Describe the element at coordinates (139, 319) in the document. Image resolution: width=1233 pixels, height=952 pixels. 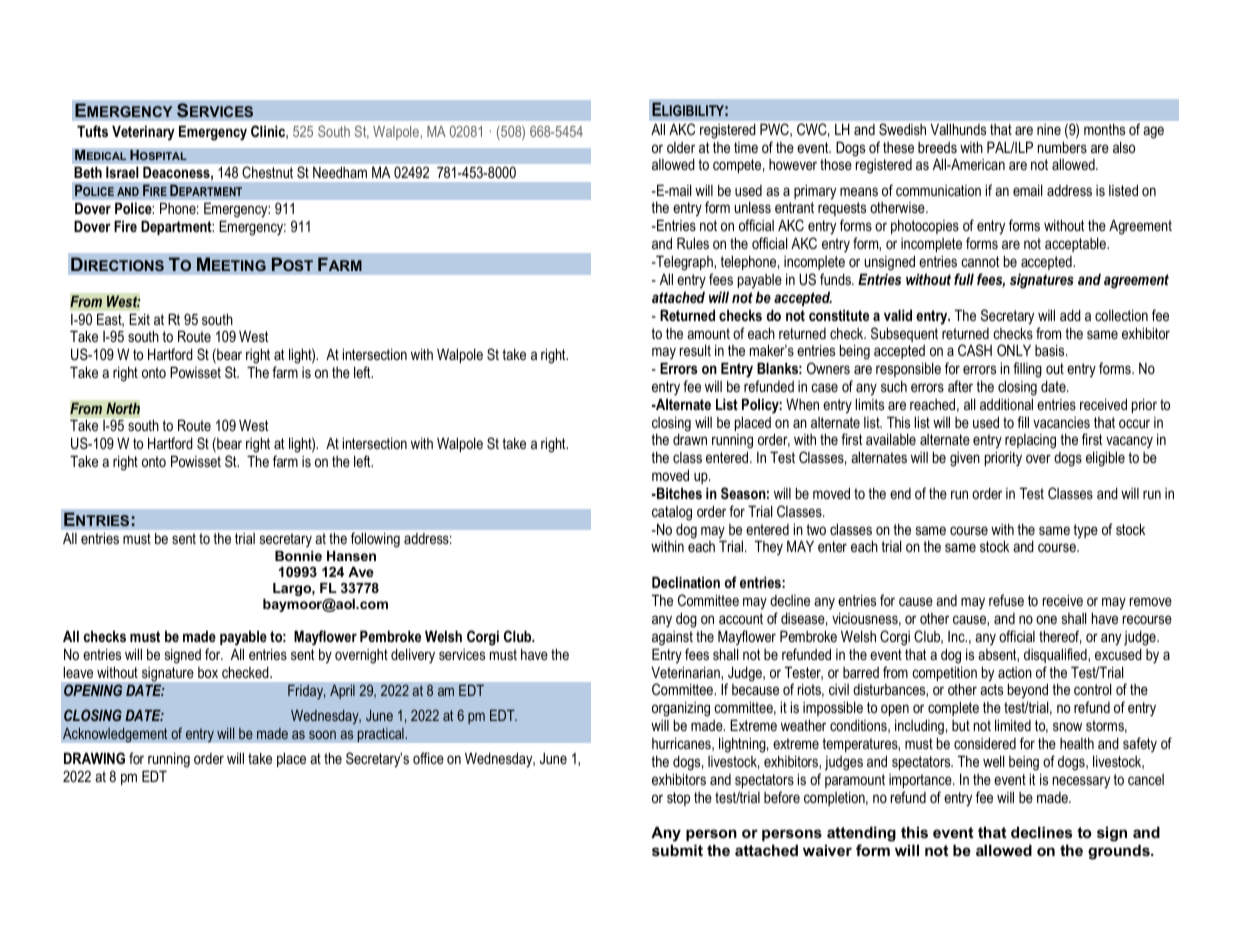
I see `Exit` at that location.
